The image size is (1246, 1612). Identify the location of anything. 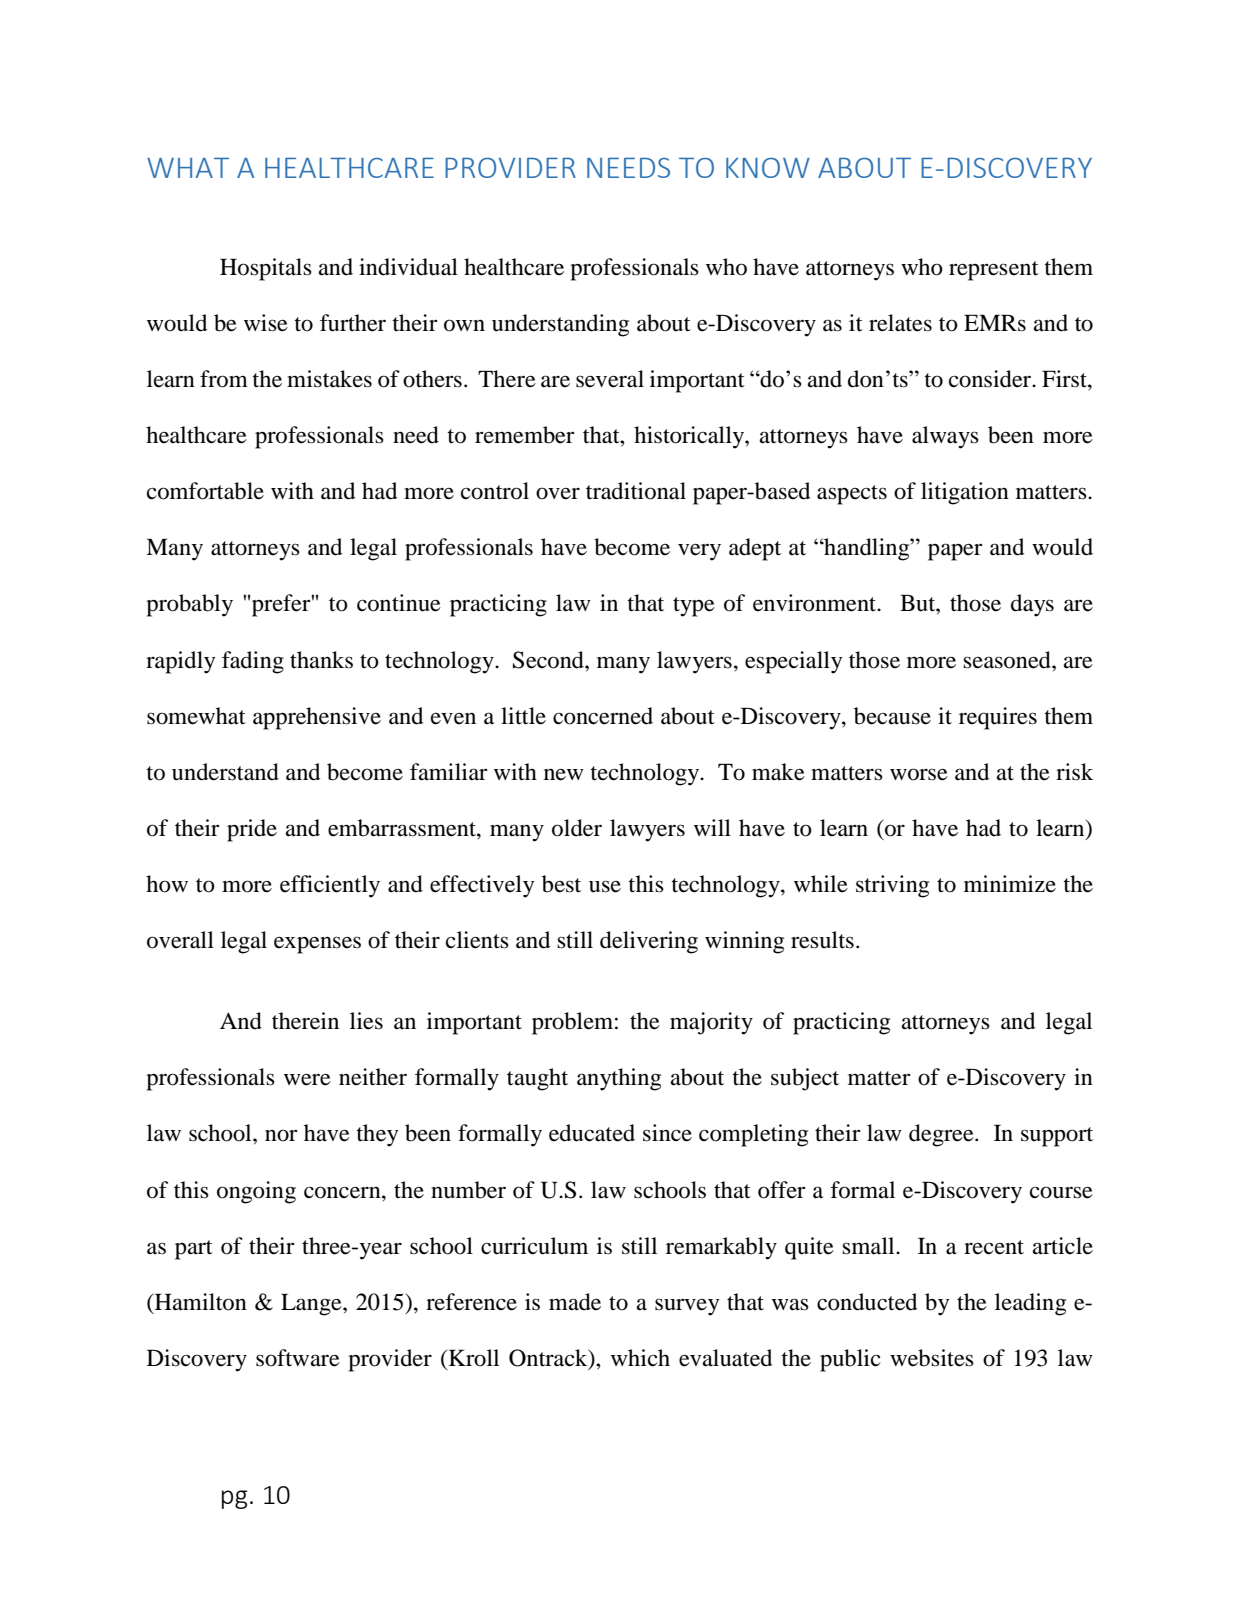
(619, 1079).
